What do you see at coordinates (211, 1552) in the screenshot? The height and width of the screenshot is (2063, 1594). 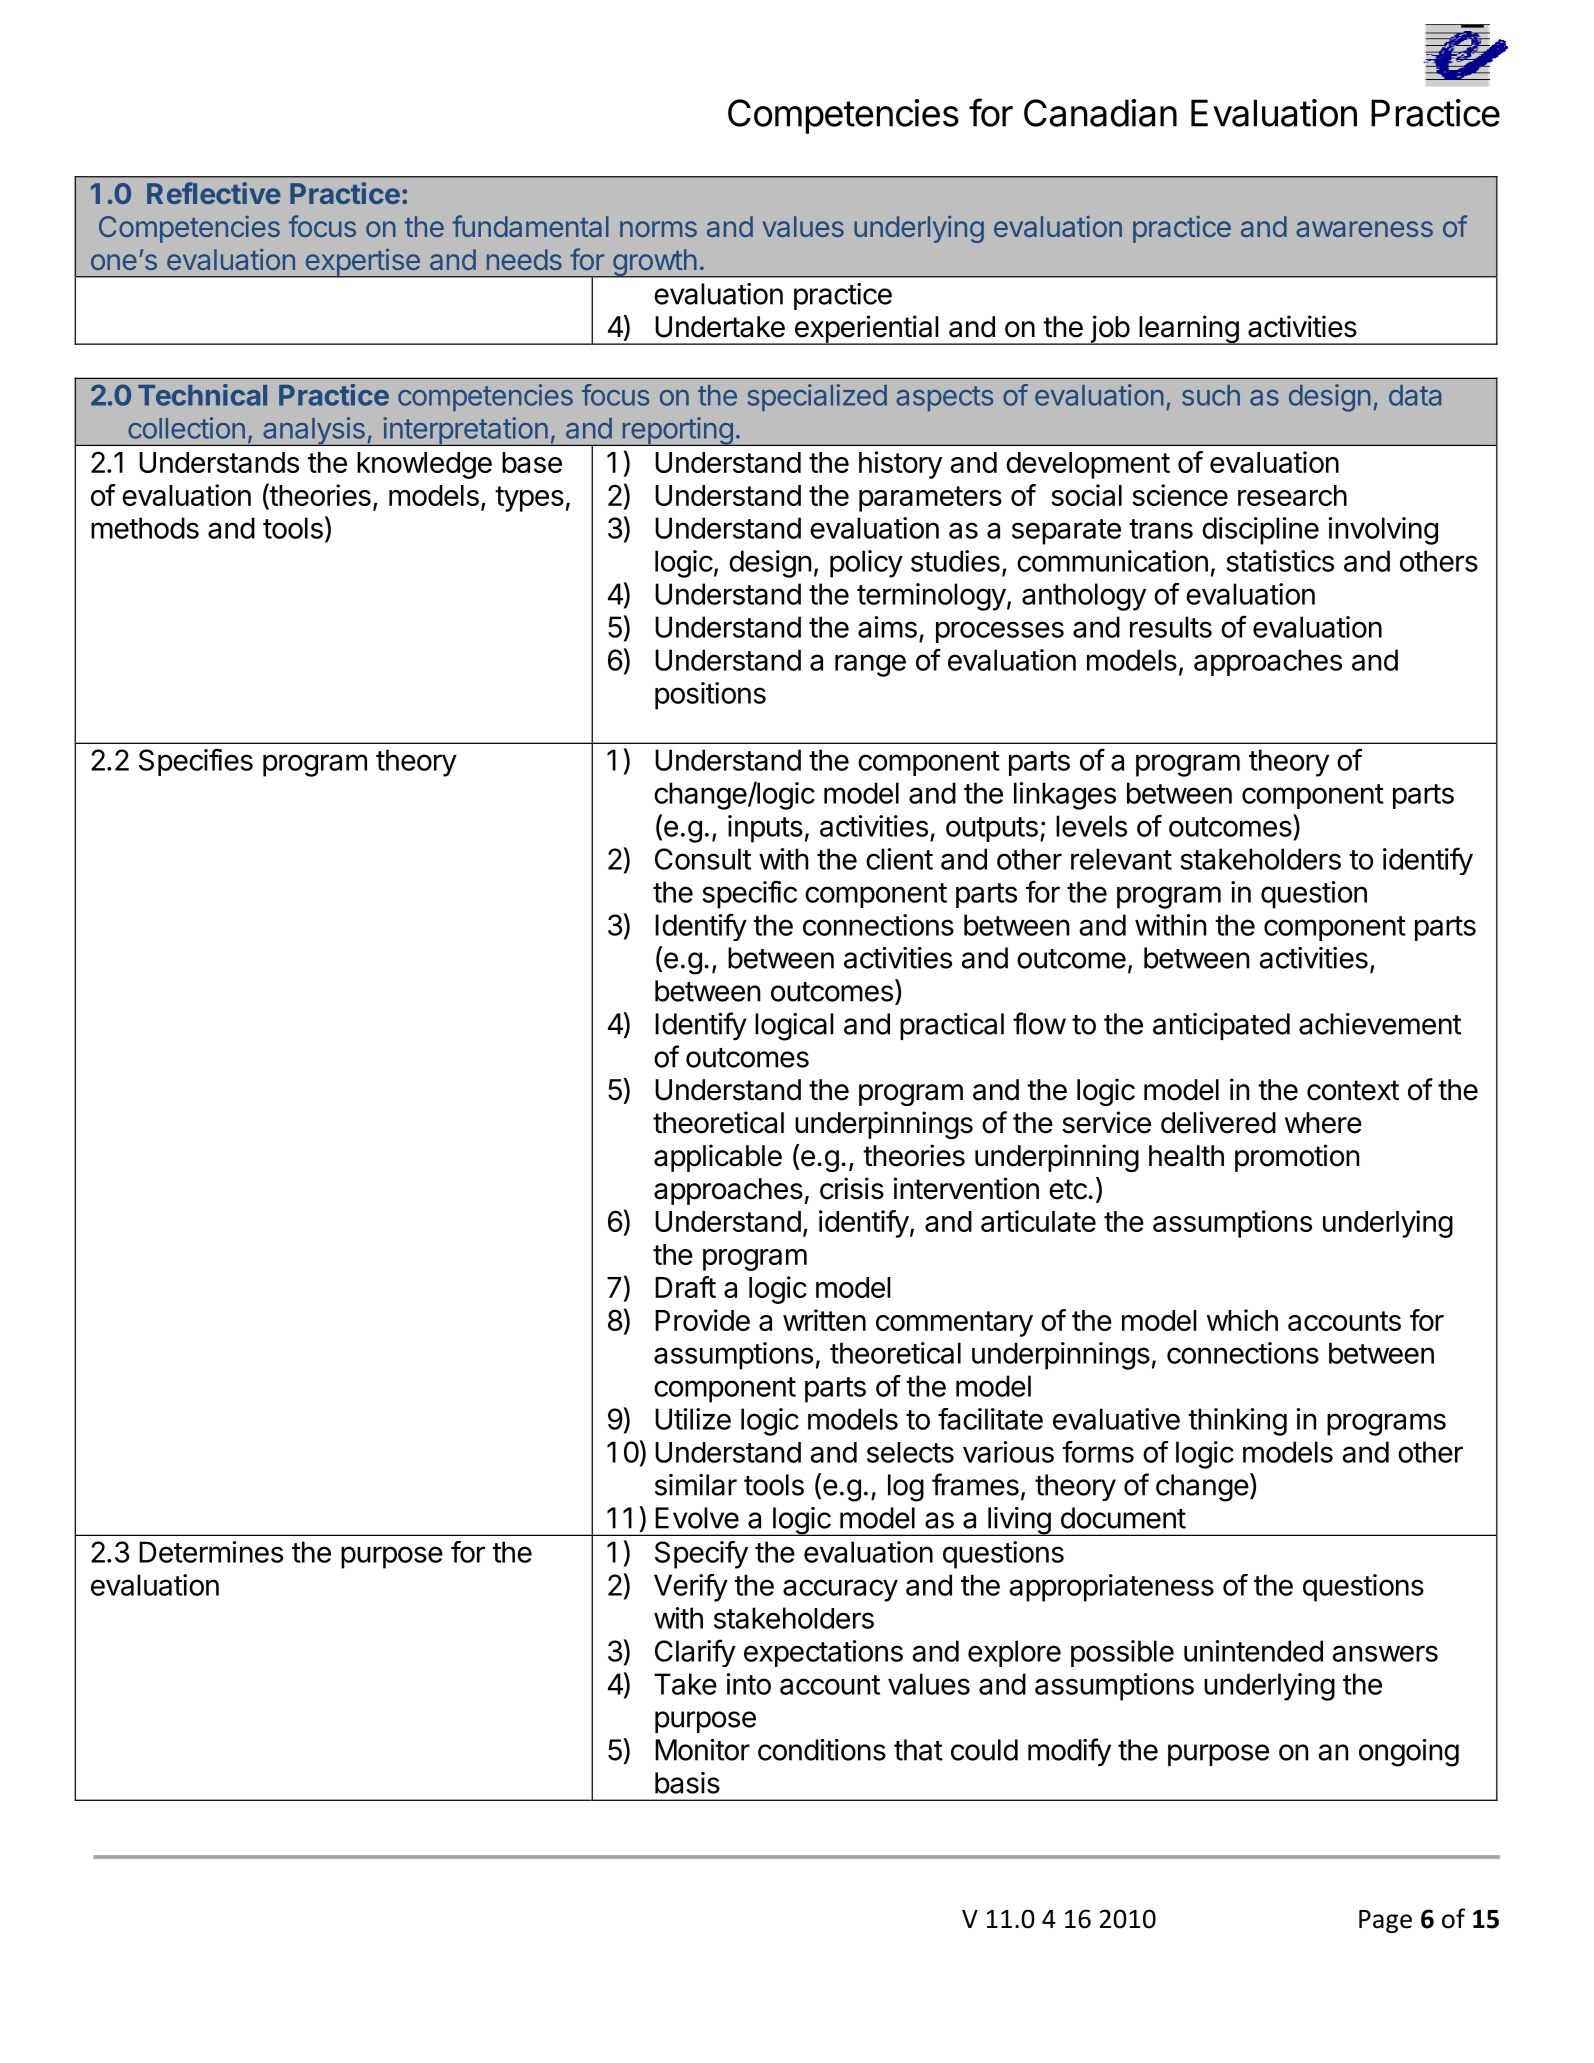 I see `Determines` at bounding box center [211, 1552].
